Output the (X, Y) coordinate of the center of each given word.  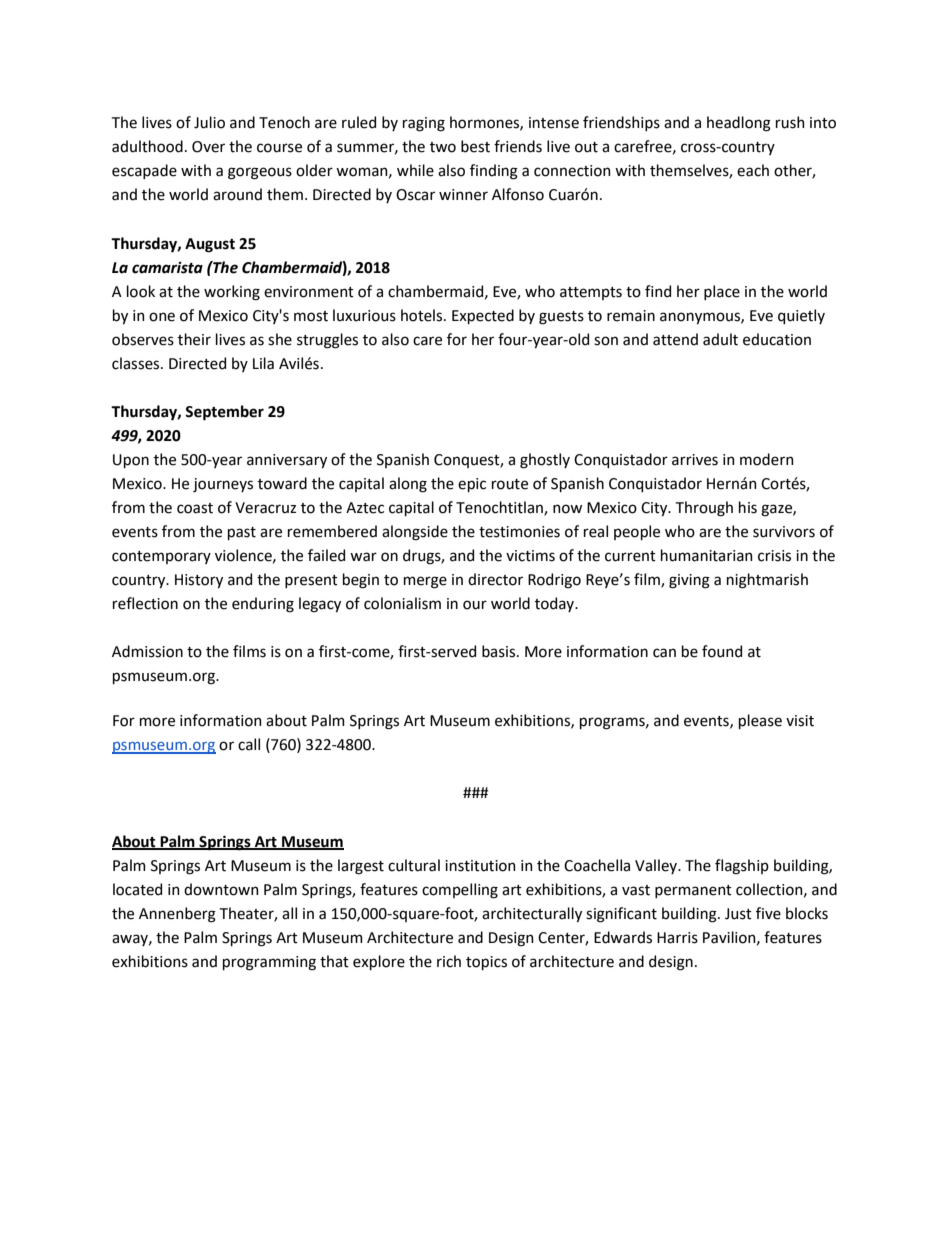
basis (500, 651)
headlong (739, 124)
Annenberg (177, 915)
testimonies (519, 532)
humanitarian (707, 555)
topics (486, 963)
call (249, 744)
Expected (483, 316)
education (777, 339)
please (760, 721)
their (194, 339)
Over (208, 147)
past (242, 533)
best (475, 146)
